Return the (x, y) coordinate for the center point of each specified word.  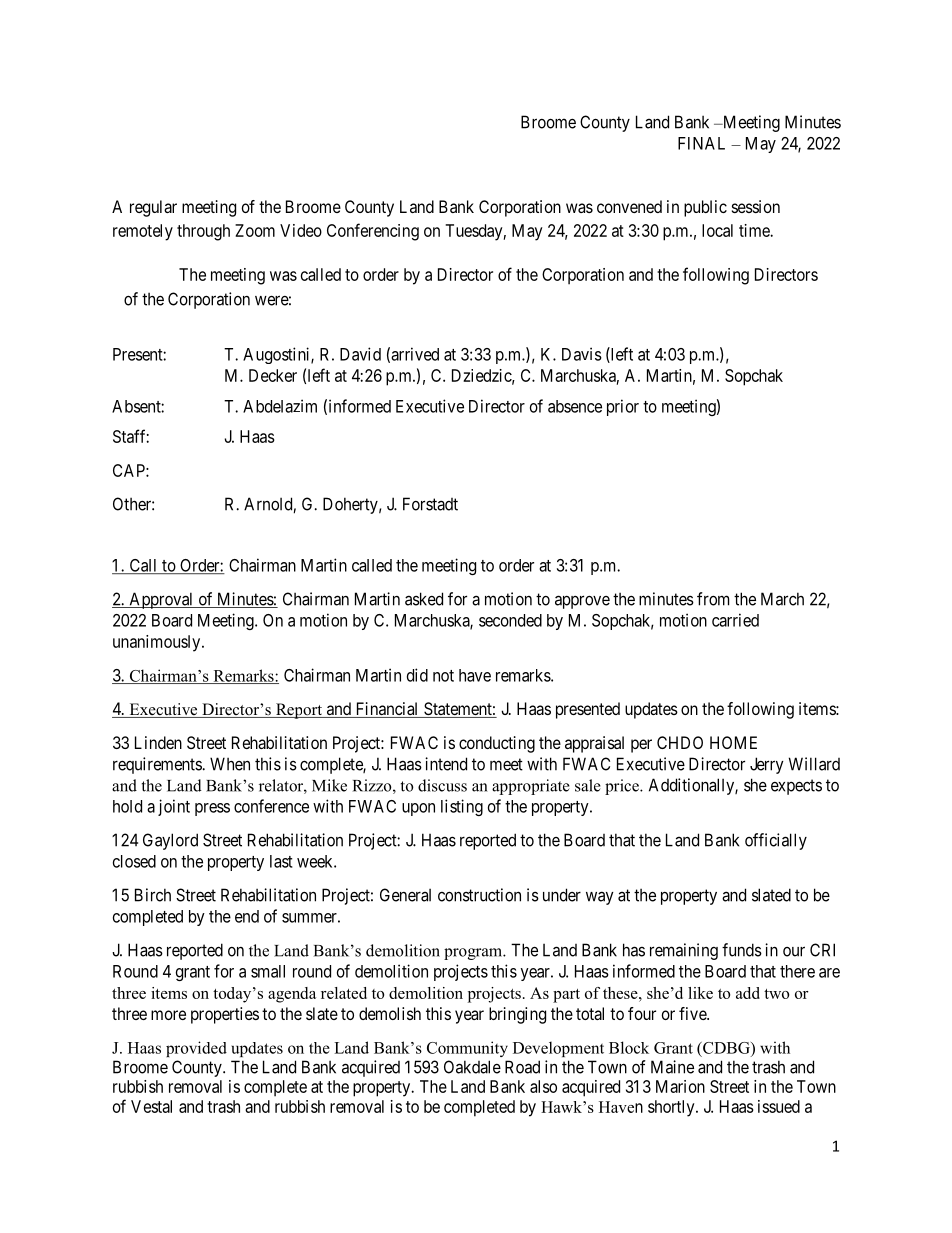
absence (575, 406)
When (230, 764)
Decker (273, 375)
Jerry (767, 765)
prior (623, 407)
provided (196, 1049)
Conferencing (373, 232)
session (756, 206)
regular (153, 208)
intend (446, 764)
